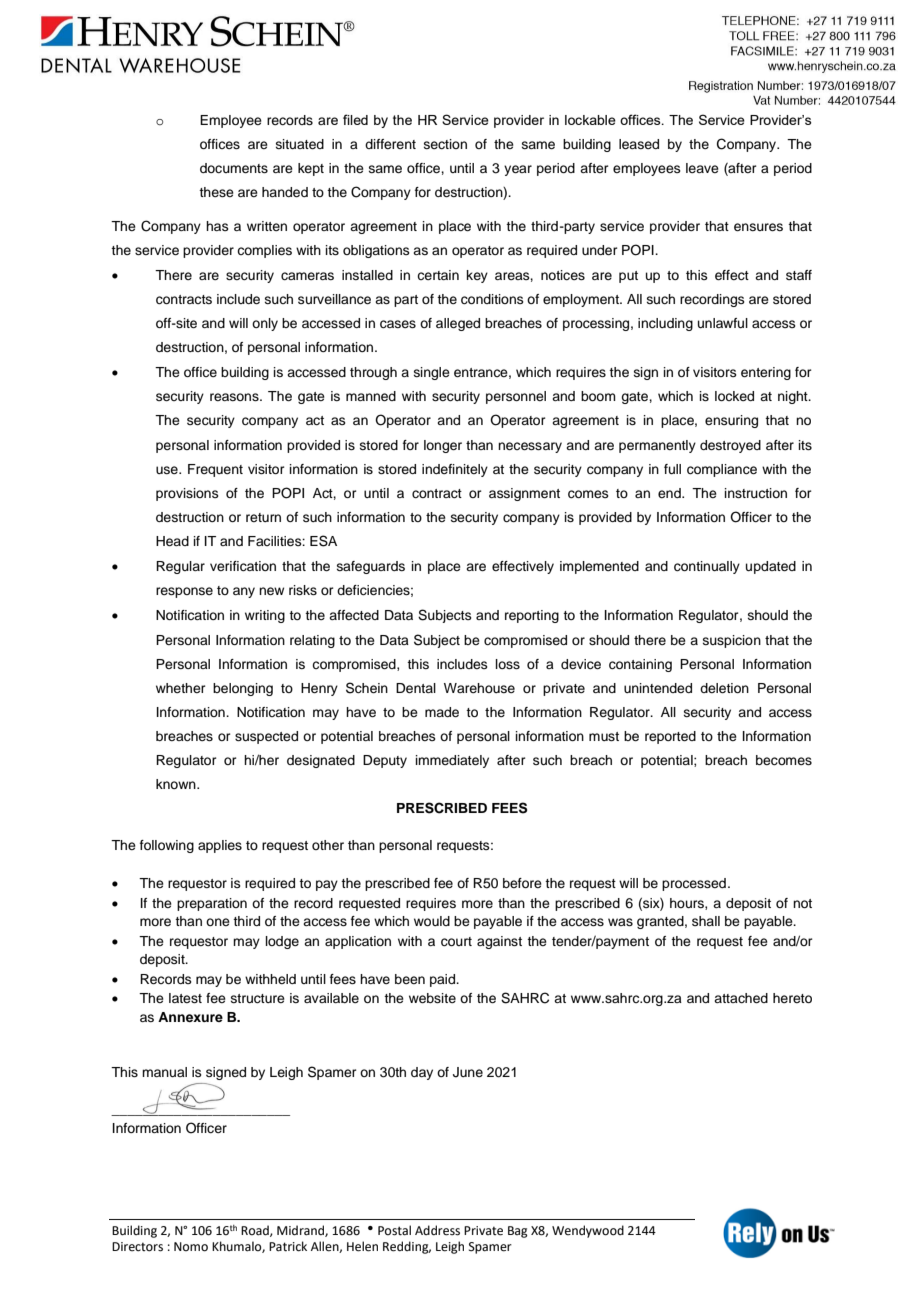 The height and width of the screenshot is (1308, 924). What do you see at coordinates (234, 168) in the screenshot?
I see `documents` at bounding box center [234, 168].
